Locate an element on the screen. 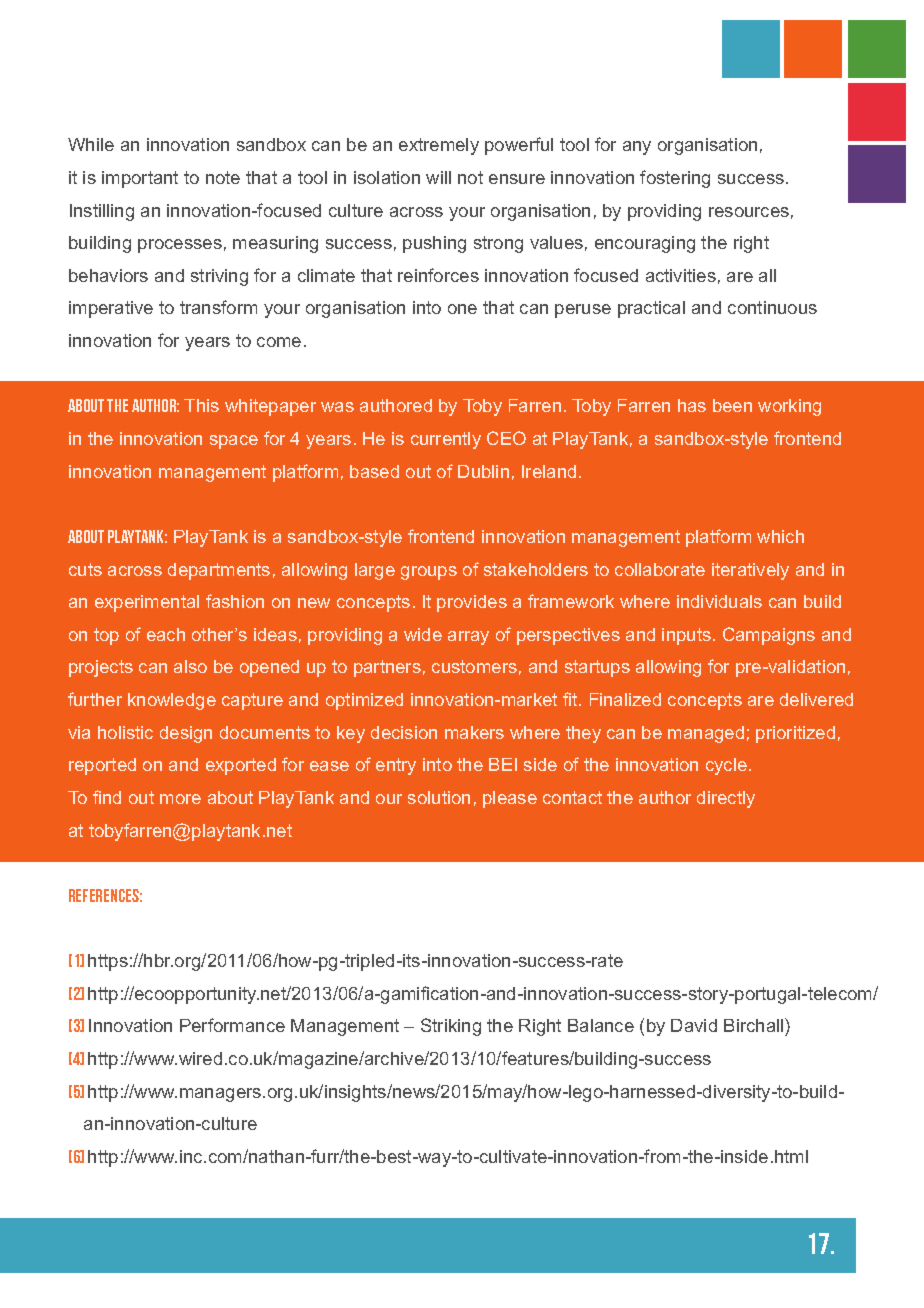 The width and height of the screenshot is (924, 1308). space is located at coordinates (234, 442).
